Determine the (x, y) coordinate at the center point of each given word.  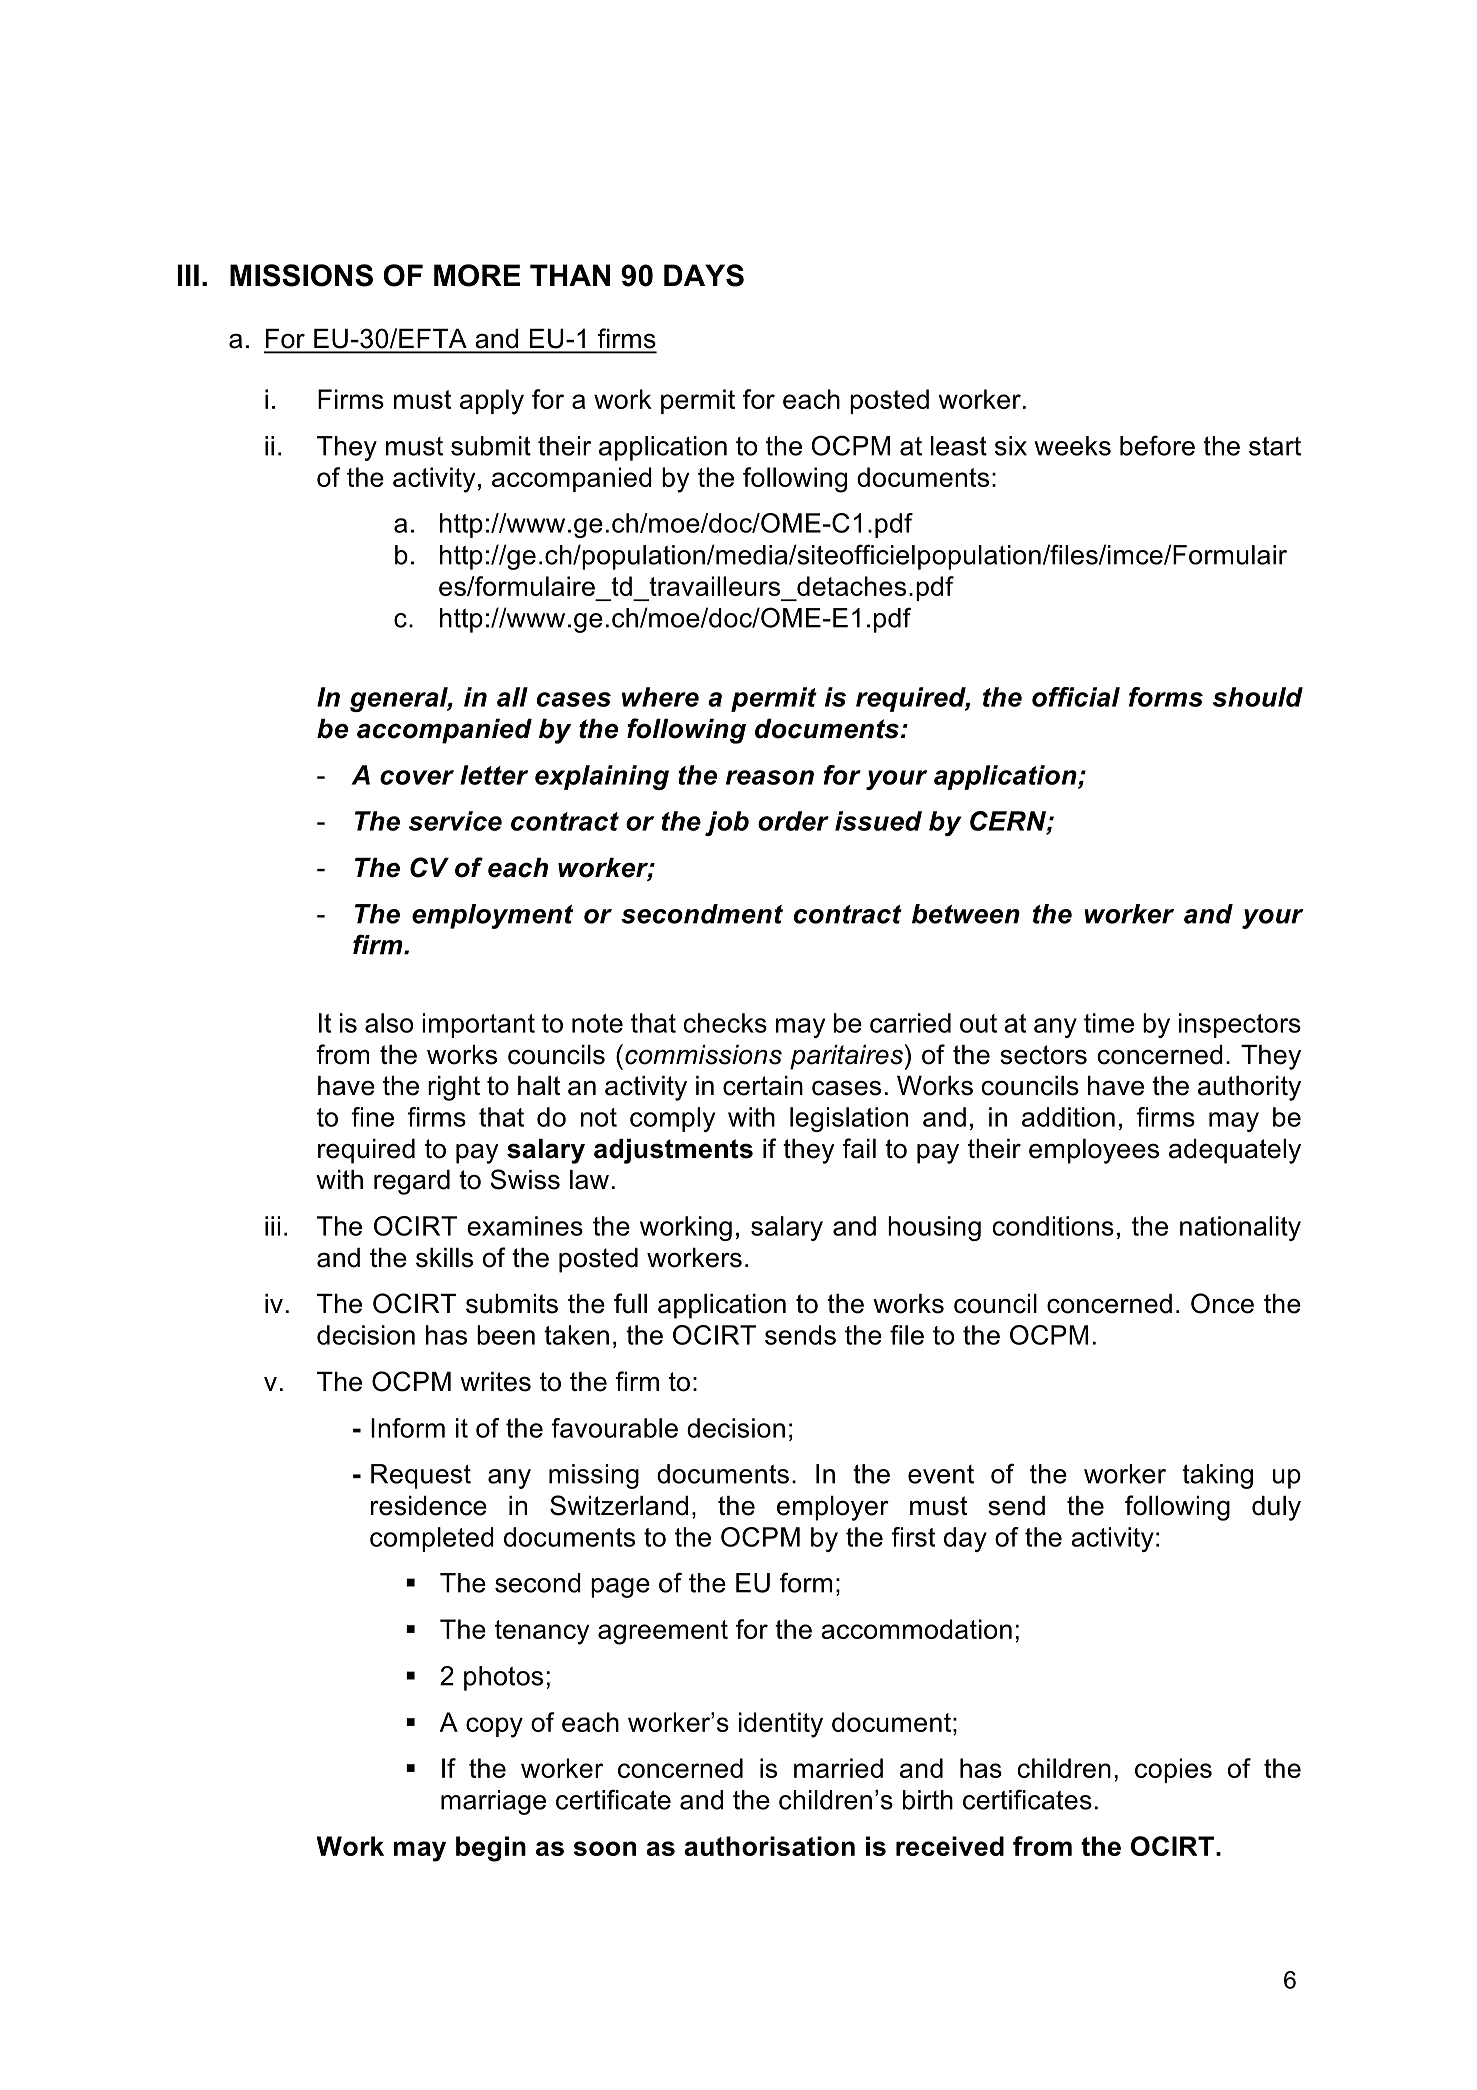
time (1109, 1023)
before (1157, 445)
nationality (1240, 1228)
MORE (477, 275)
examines (525, 1226)
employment (492, 916)
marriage (493, 1802)
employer (833, 1508)
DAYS (704, 275)
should (1258, 697)
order (793, 821)
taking (1217, 1476)
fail (859, 1148)
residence (429, 1506)
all (512, 697)
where (660, 697)
